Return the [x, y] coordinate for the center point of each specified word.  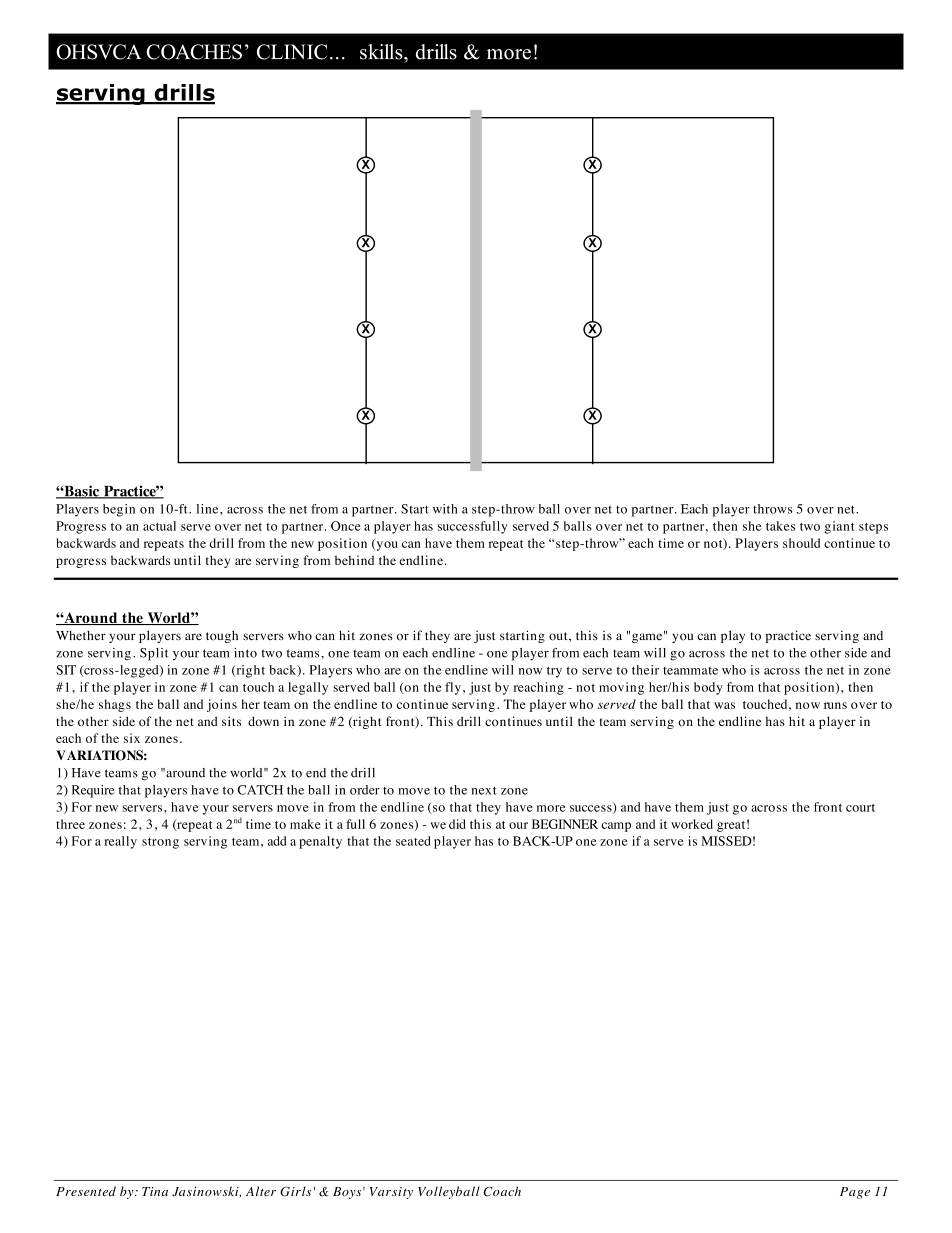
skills [382, 52]
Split [154, 654]
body [708, 688]
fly [453, 688]
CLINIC [292, 52]
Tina [155, 1191]
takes [780, 526]
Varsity [391, 1193]
